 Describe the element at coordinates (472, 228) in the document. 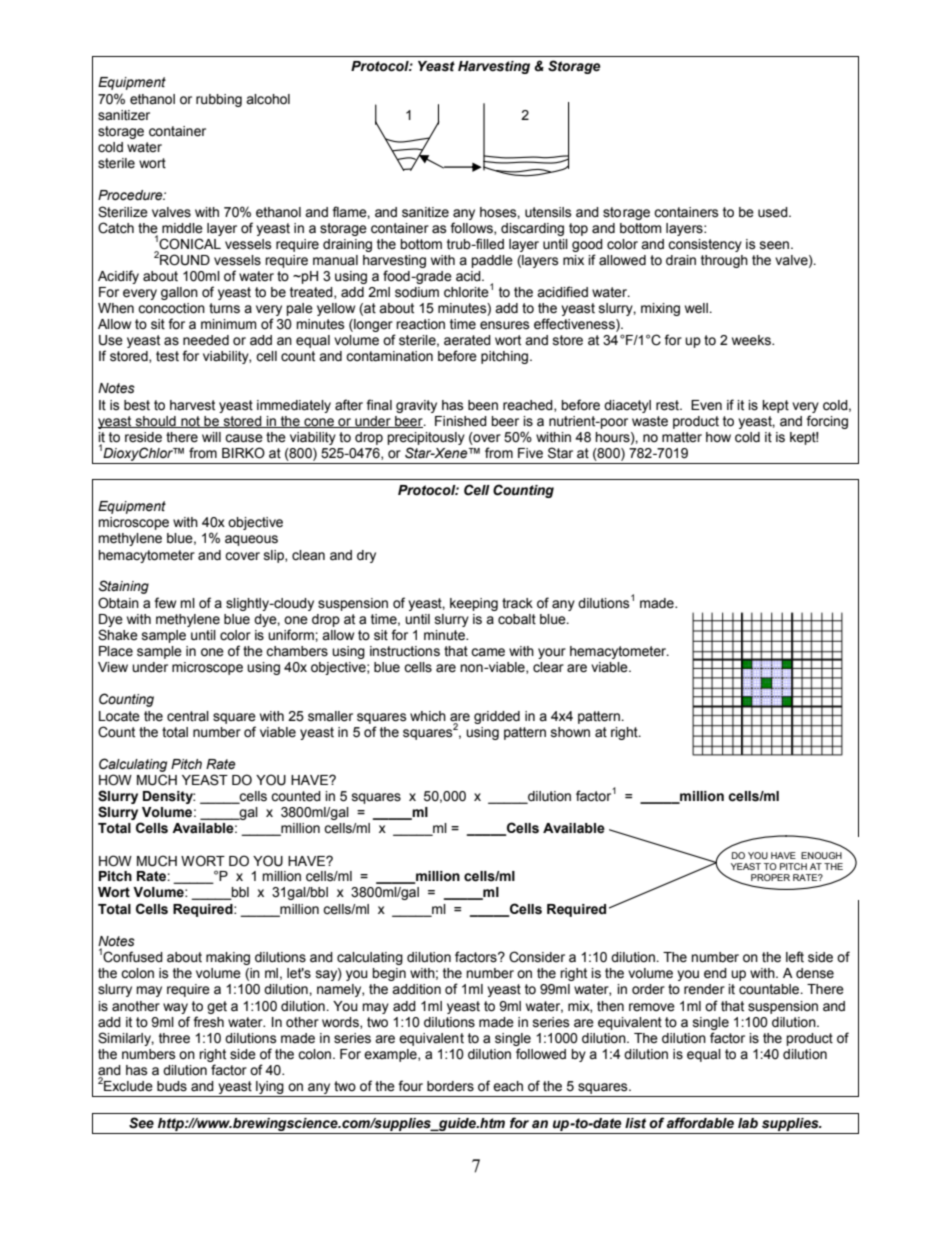

I see `follows` at that location.
